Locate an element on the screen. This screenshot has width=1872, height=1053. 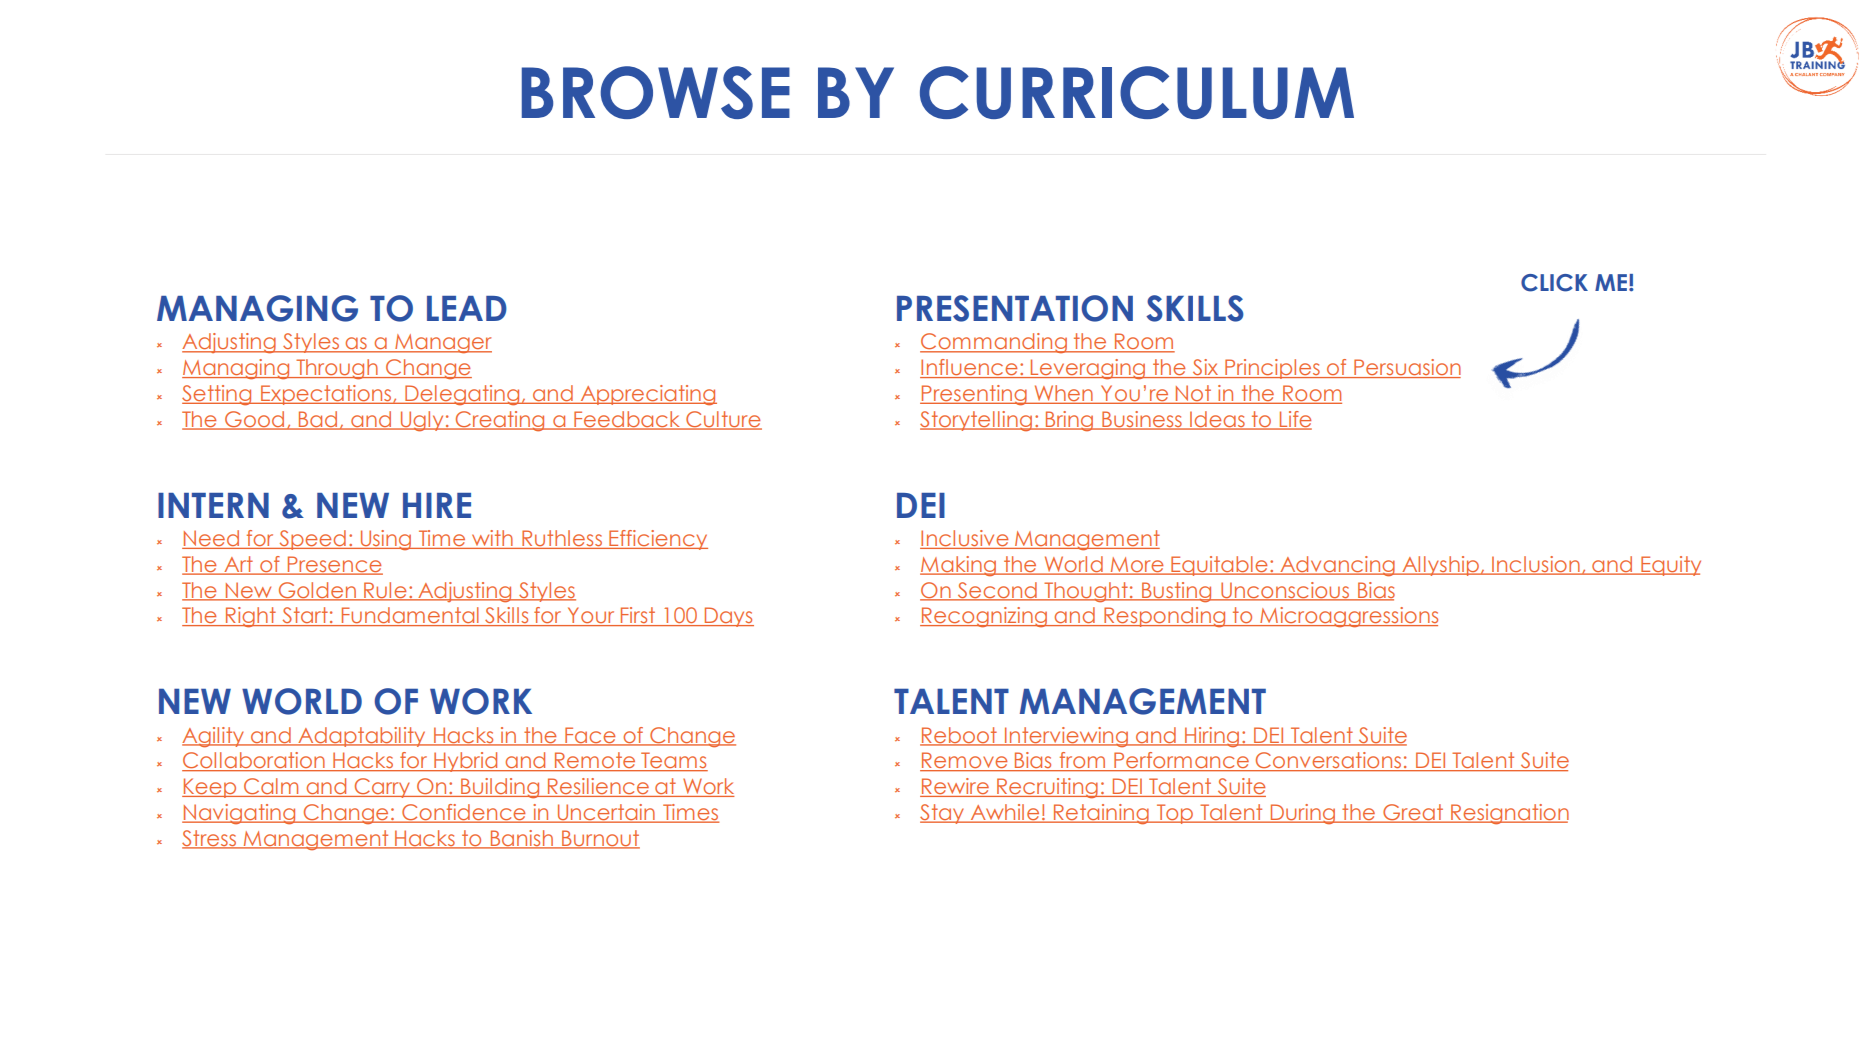
Rule is located at coordinates (385, 591).
